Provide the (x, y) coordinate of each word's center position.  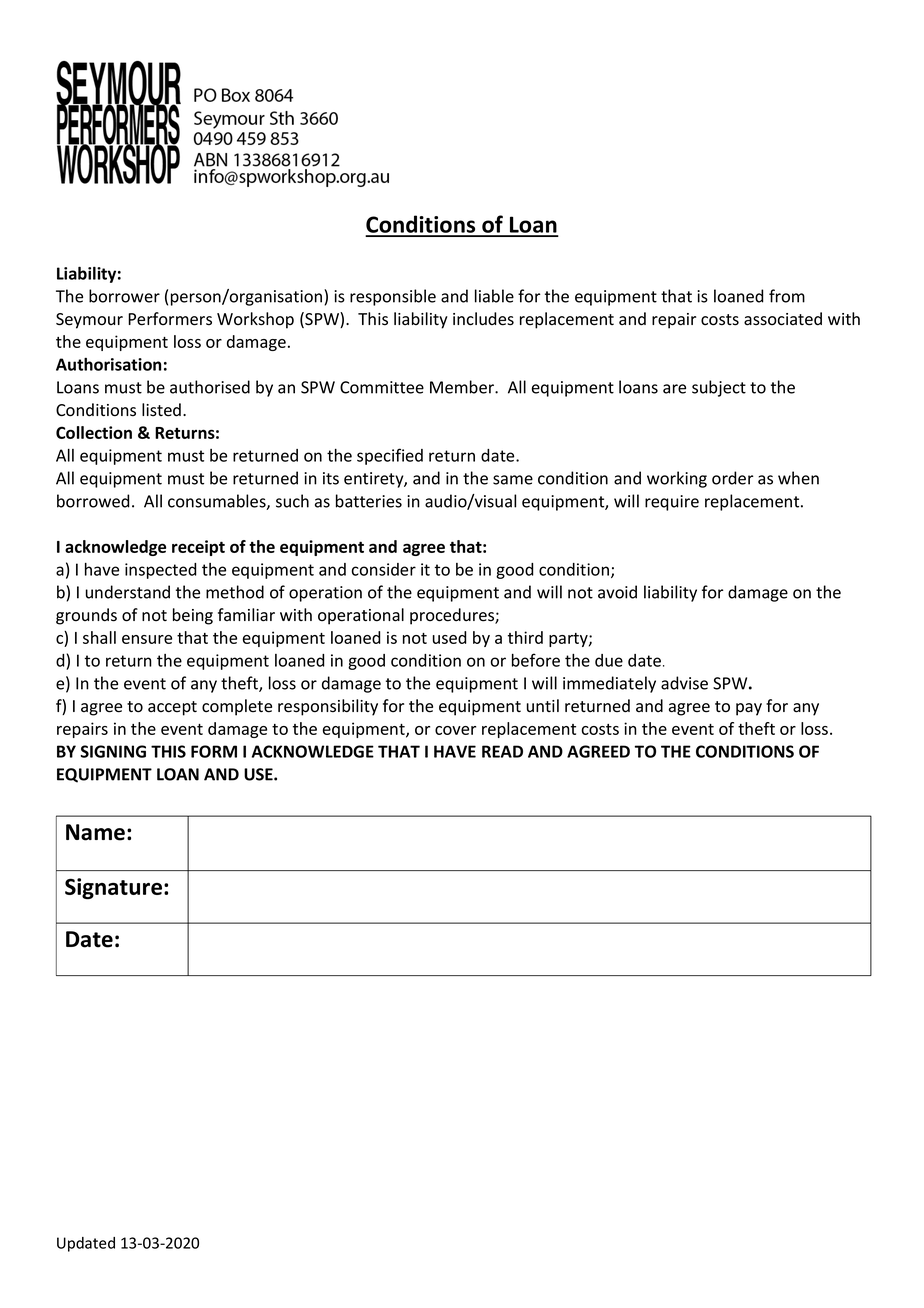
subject (719, 388)
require (672, 503)
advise (684, 683)
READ (502, 751)
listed (161, 410)
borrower (124, 296)
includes (483, 319)
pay (749, 709)
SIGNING (113, 751)
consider (384, 569)
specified (390, 456)
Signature (113, 888)
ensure (147, 639)
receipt (198, 548)
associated (783, 319)
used (450, 637)
